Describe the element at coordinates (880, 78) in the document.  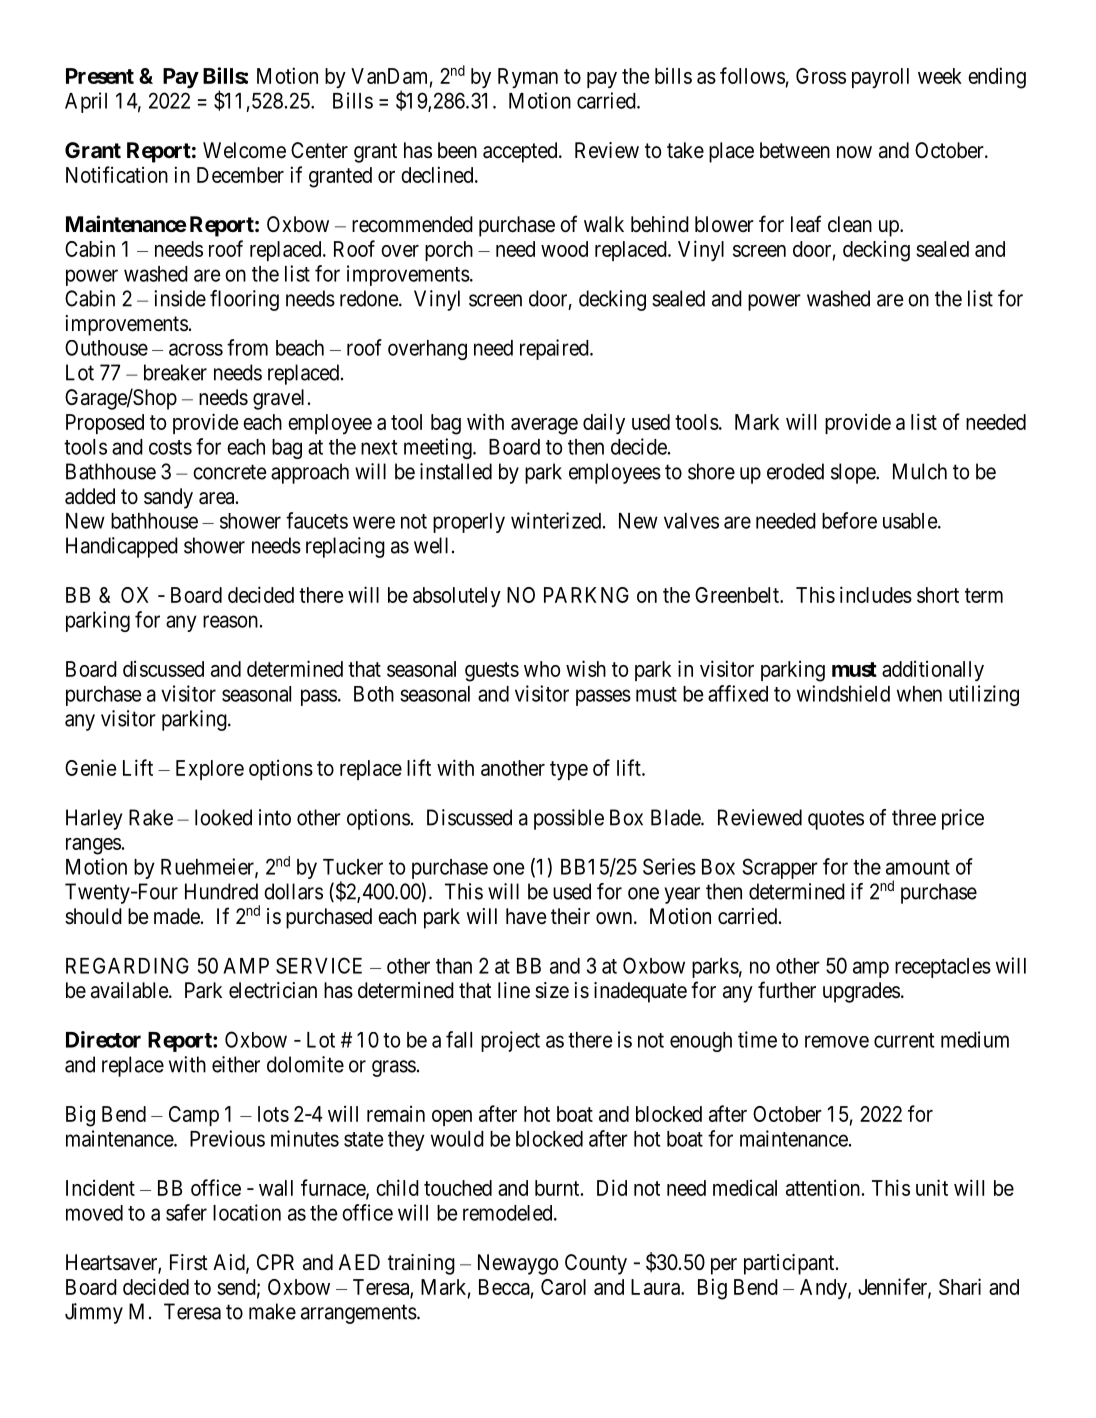
I see `payroll` at that location.
